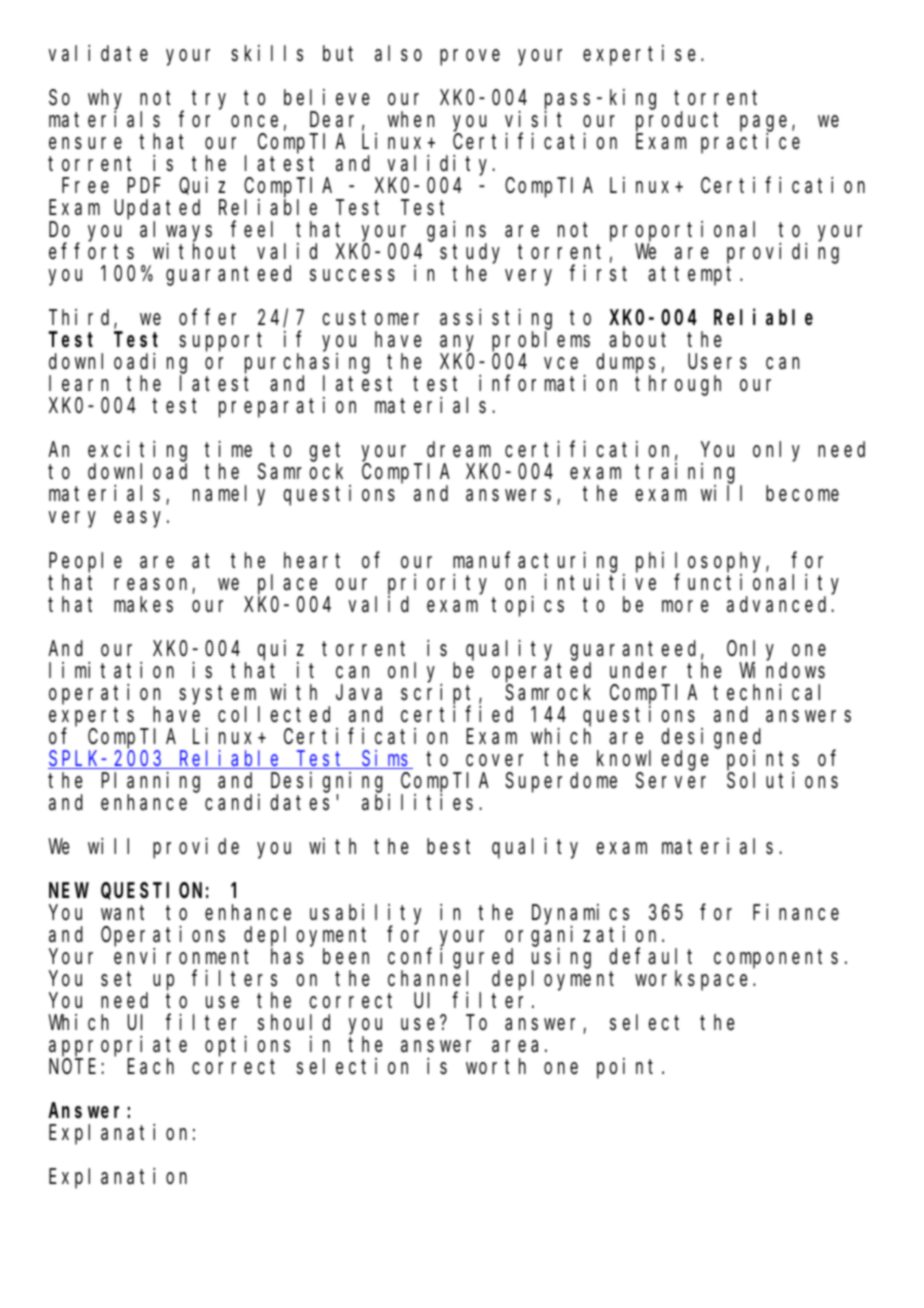  Describe the element at coordinates (750, 143) in the document. I see `practice` at that location.
